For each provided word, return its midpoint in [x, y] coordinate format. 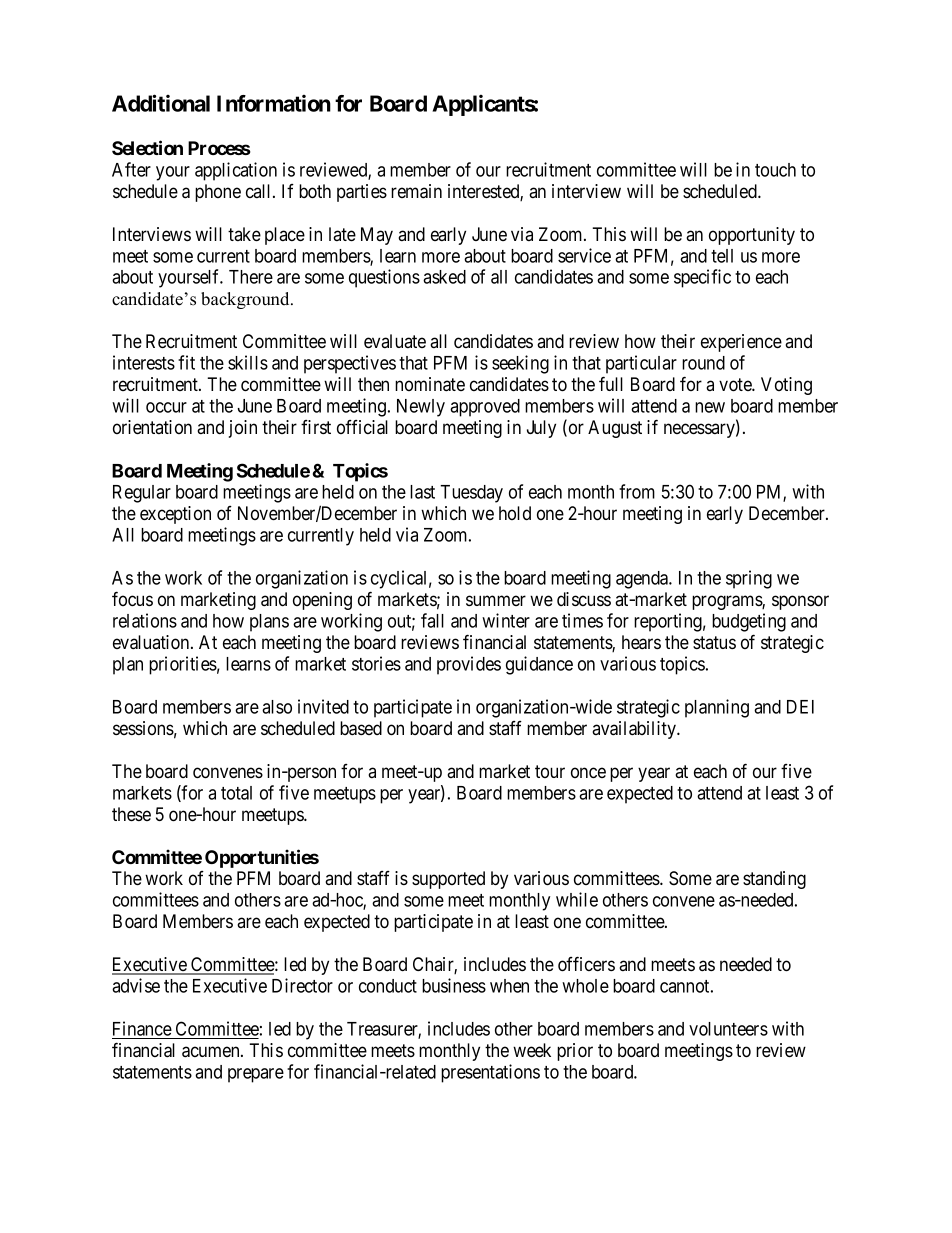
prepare [256, 1075]
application [236, 171]
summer [496, 600]
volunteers [728, 1029]
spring [749, 579]
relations [145, 620]
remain [416, 191]
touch [775, 170]
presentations [490, 1073]
